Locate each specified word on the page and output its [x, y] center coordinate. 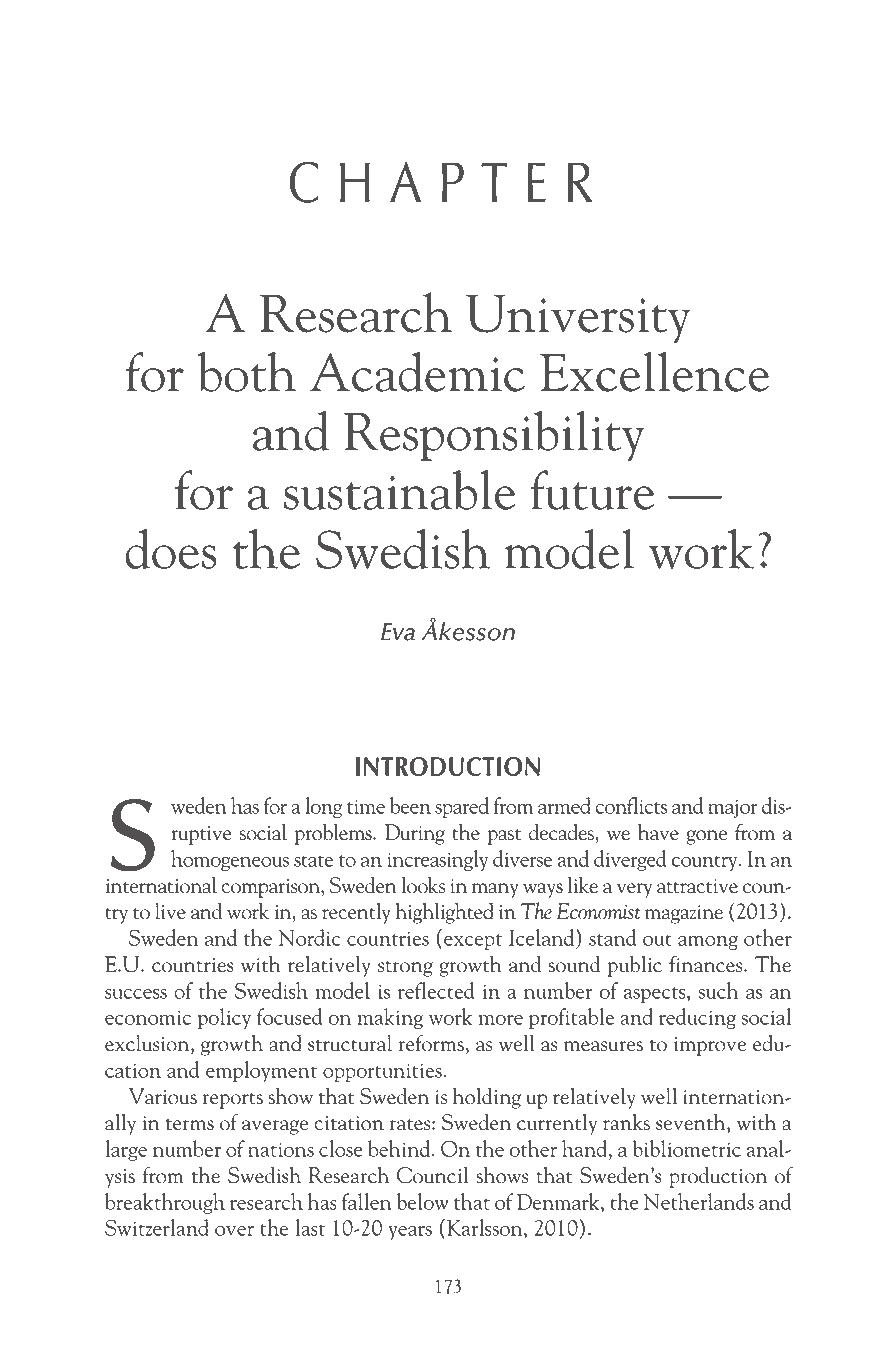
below [422, 1201]
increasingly [438, 860]
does [171, 549]
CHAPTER [441, 182]
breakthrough [165, 1203]
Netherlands [698, 1201]
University [578, 318]
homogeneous [230, 860]
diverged [630, 860]
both [246, 371]
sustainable [399, 490]
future [592, 490]
